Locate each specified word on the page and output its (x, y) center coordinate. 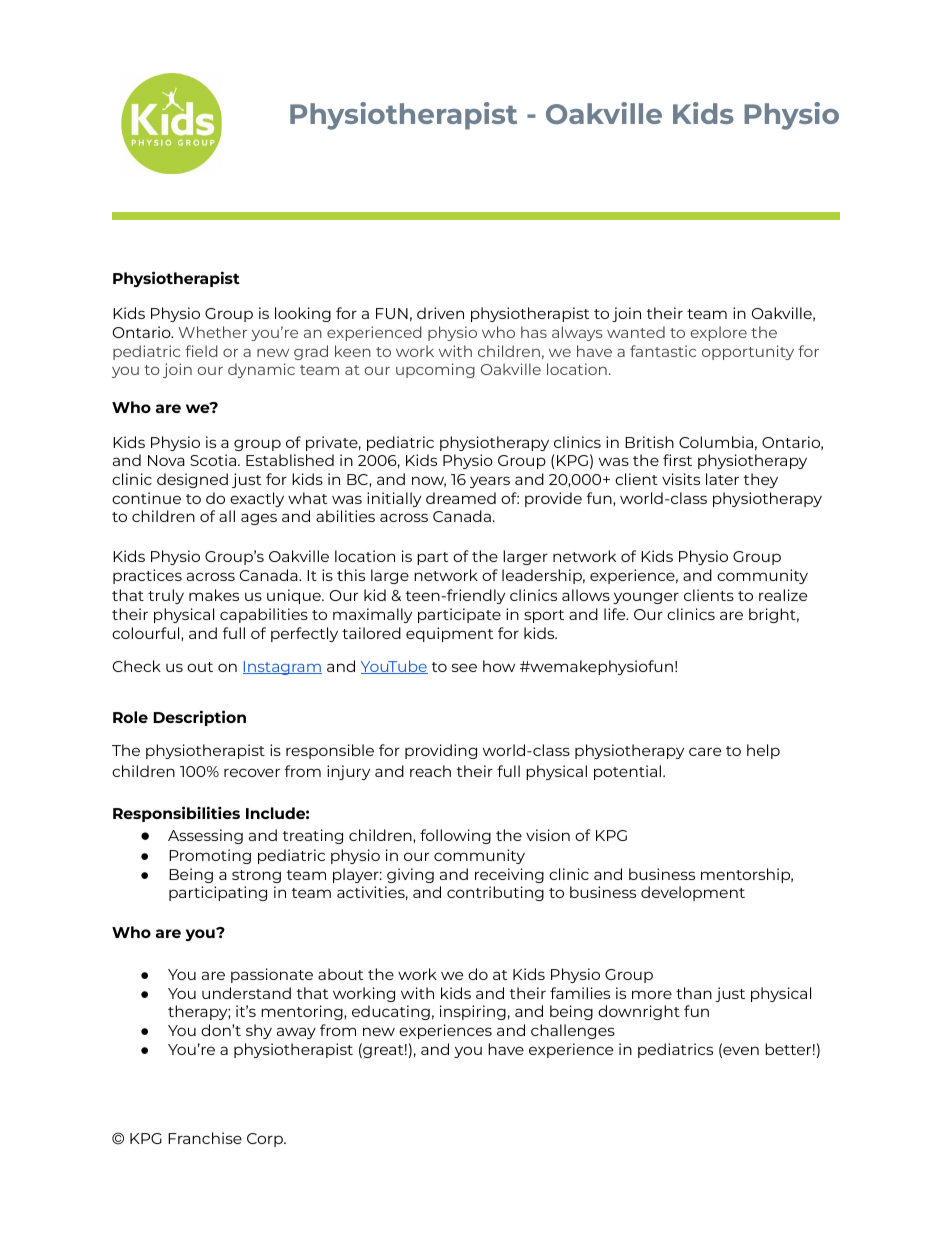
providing (441, 751)
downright (639, 1012)
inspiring (473, 1012)
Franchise (205, 1138)
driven (440, 313)
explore (719, 333)
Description (199, 718)
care (705, 751)
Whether (213, 332)
